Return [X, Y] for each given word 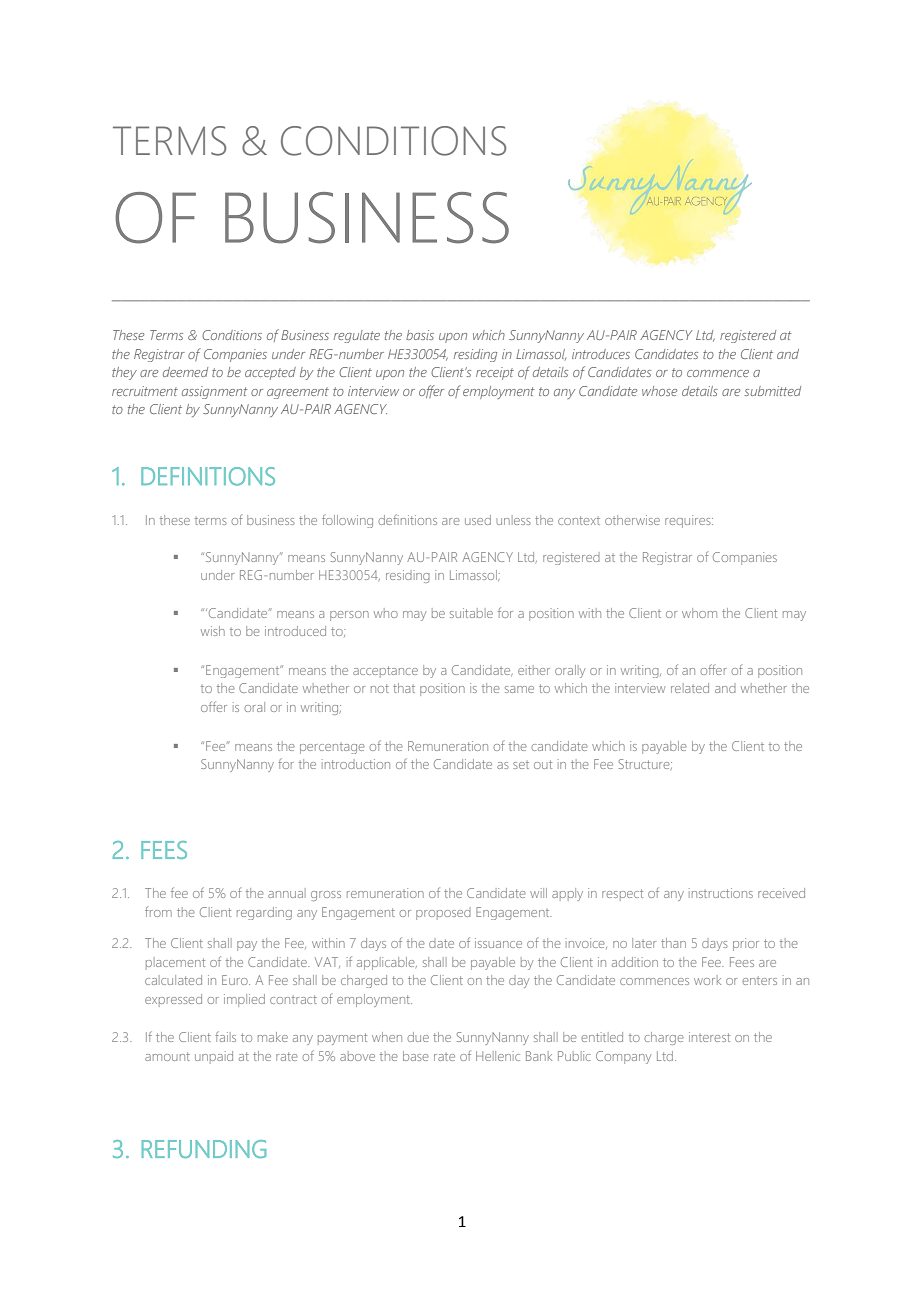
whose [659, 391]
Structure [645, 764]
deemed [185, 372]
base [416, 1056]
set [521, 765]
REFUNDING [204, 1149]
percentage [332, 748]
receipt [495, 373]
